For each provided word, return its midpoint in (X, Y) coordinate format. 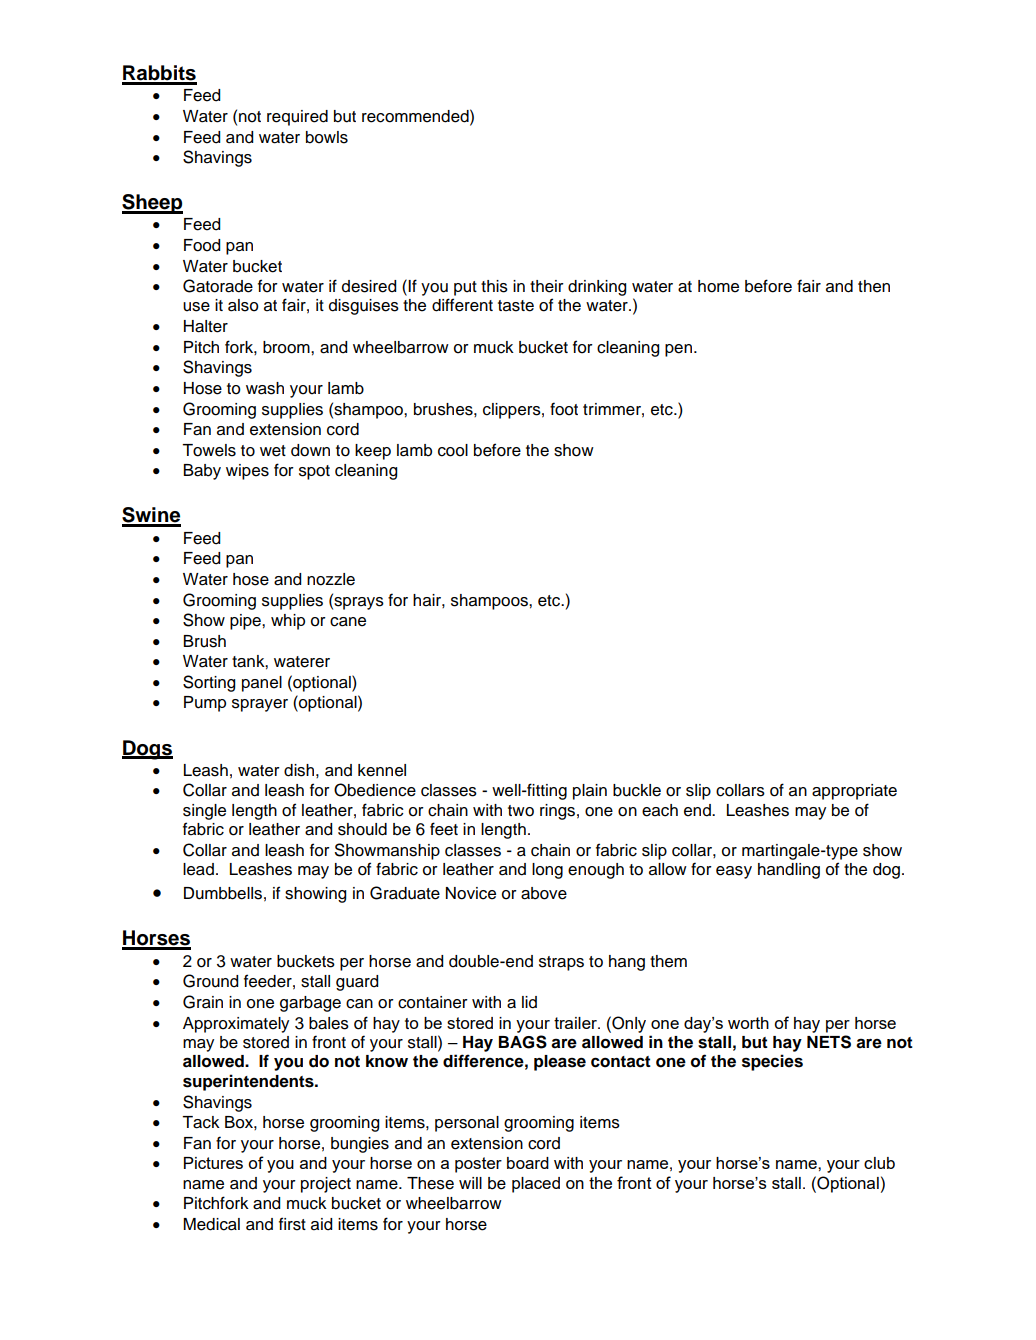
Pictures (213, 1163)
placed (536, 1185)
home (718, 286)
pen (678, 350)
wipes (247, 472)
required (297, 118)
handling (789, 871)
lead (198, 869)
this (494, 286)
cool (453, 450)
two (521, 811)
